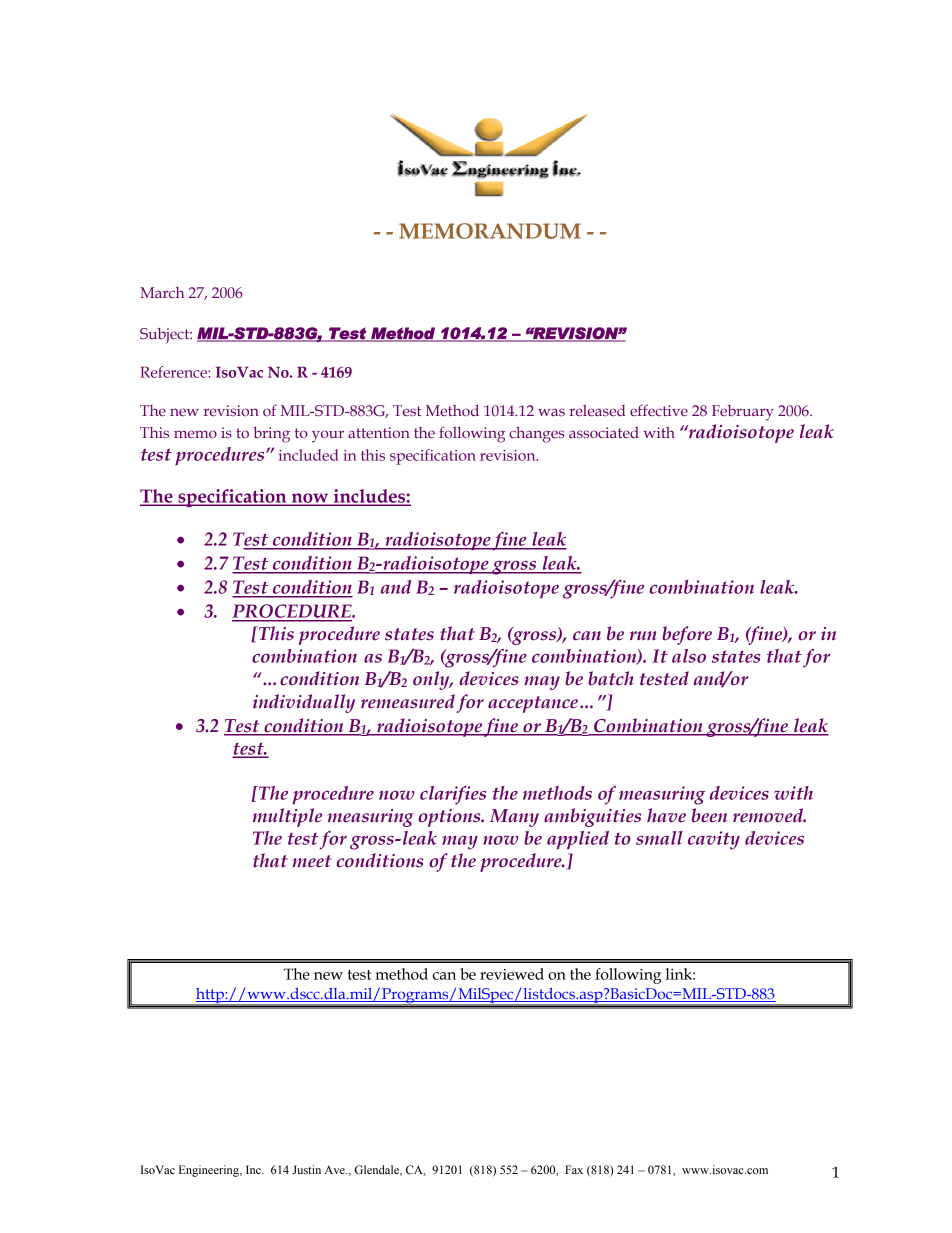  What do you see at coordinates (512, 974) in the image?
I see `reviewed` at bounding box center [512, 974].
